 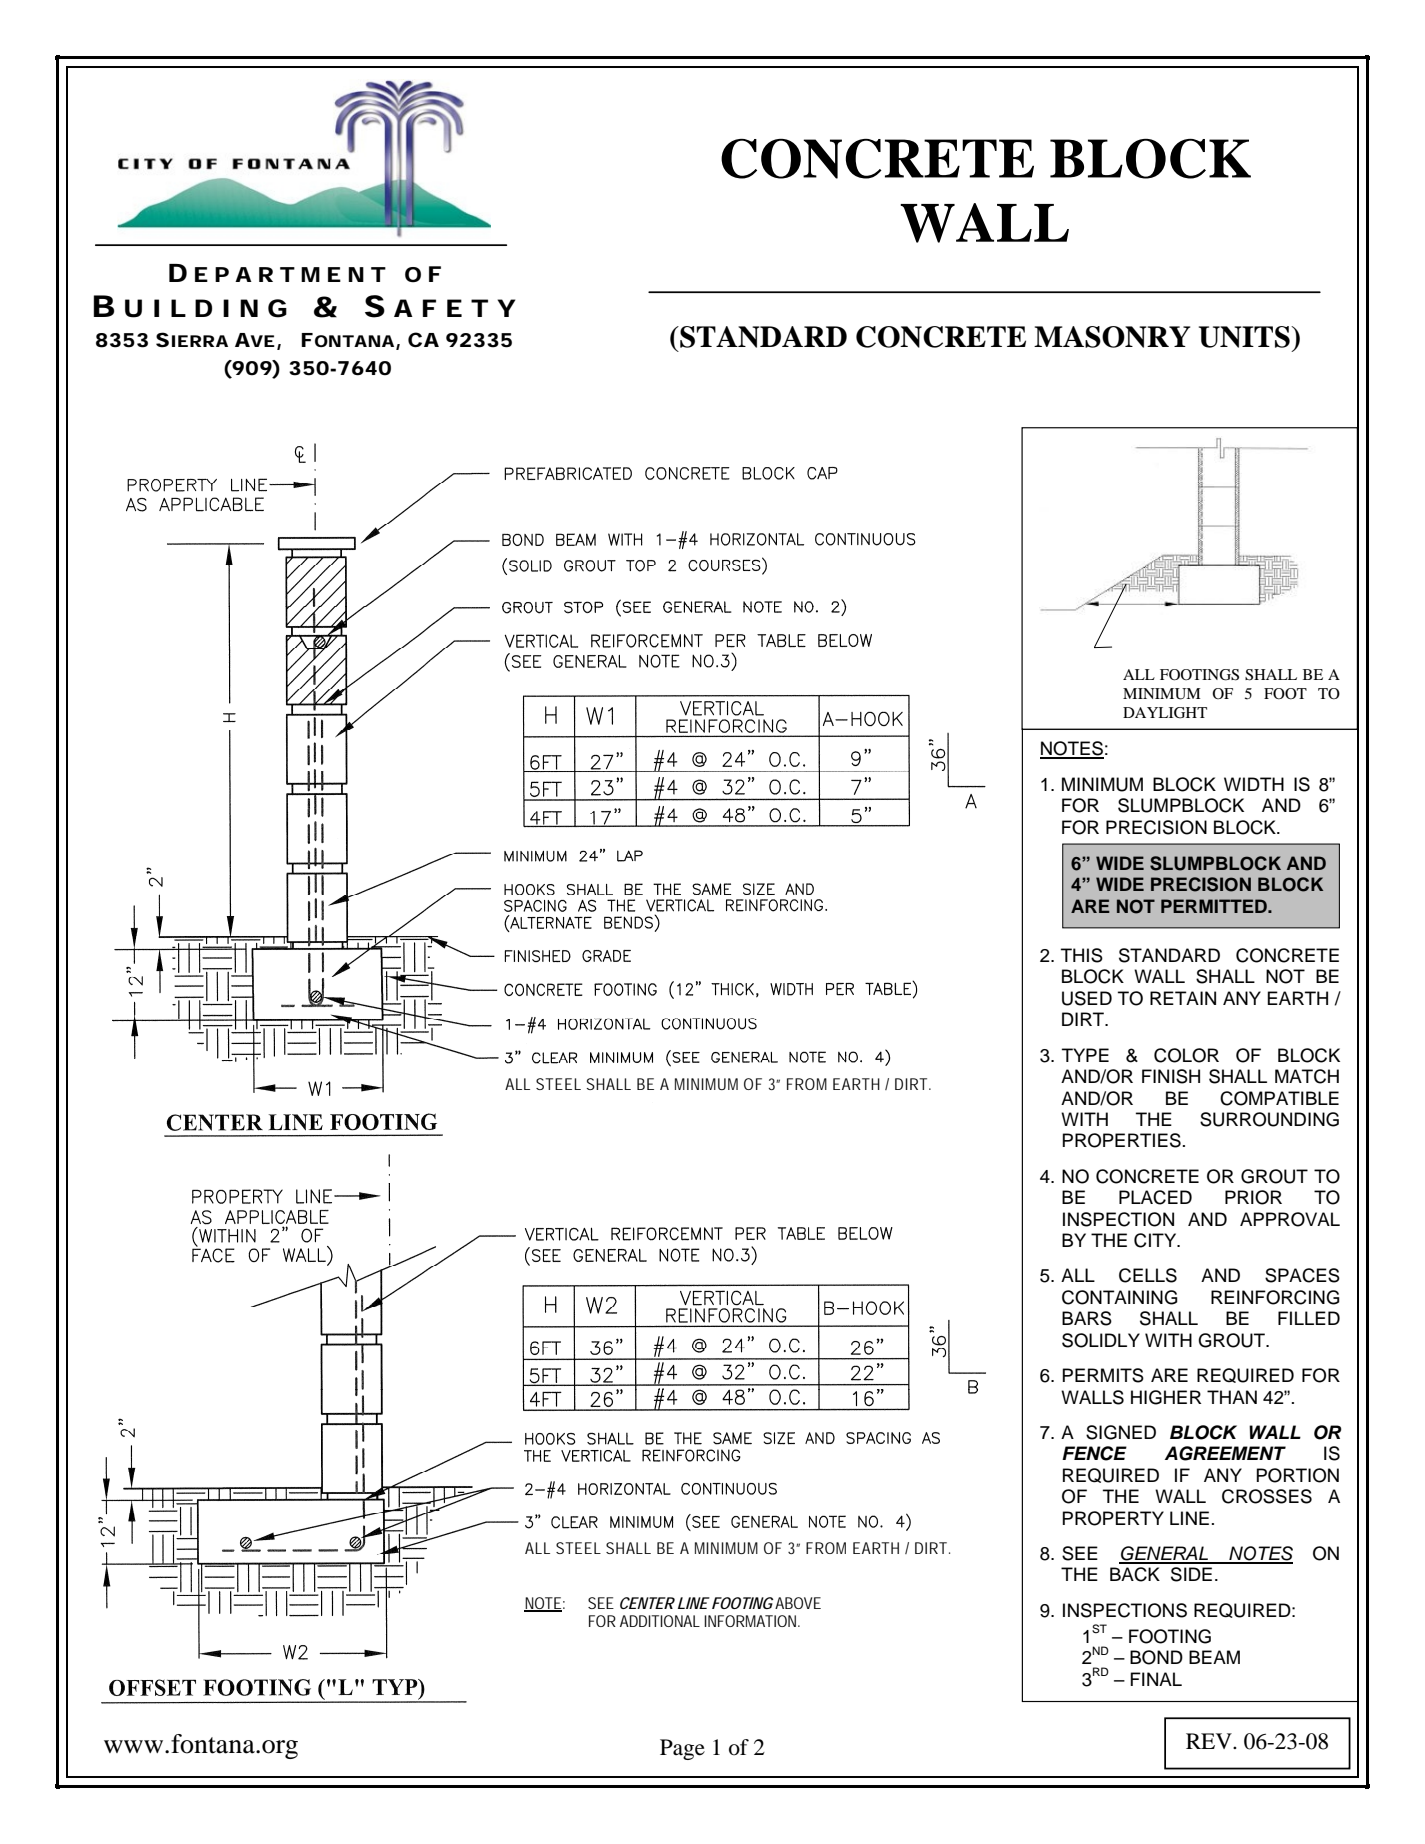 What do you see at coordinates (1210, 1741) in the screenshot?
I see `REV` at bounding box center [1210, 1741].
